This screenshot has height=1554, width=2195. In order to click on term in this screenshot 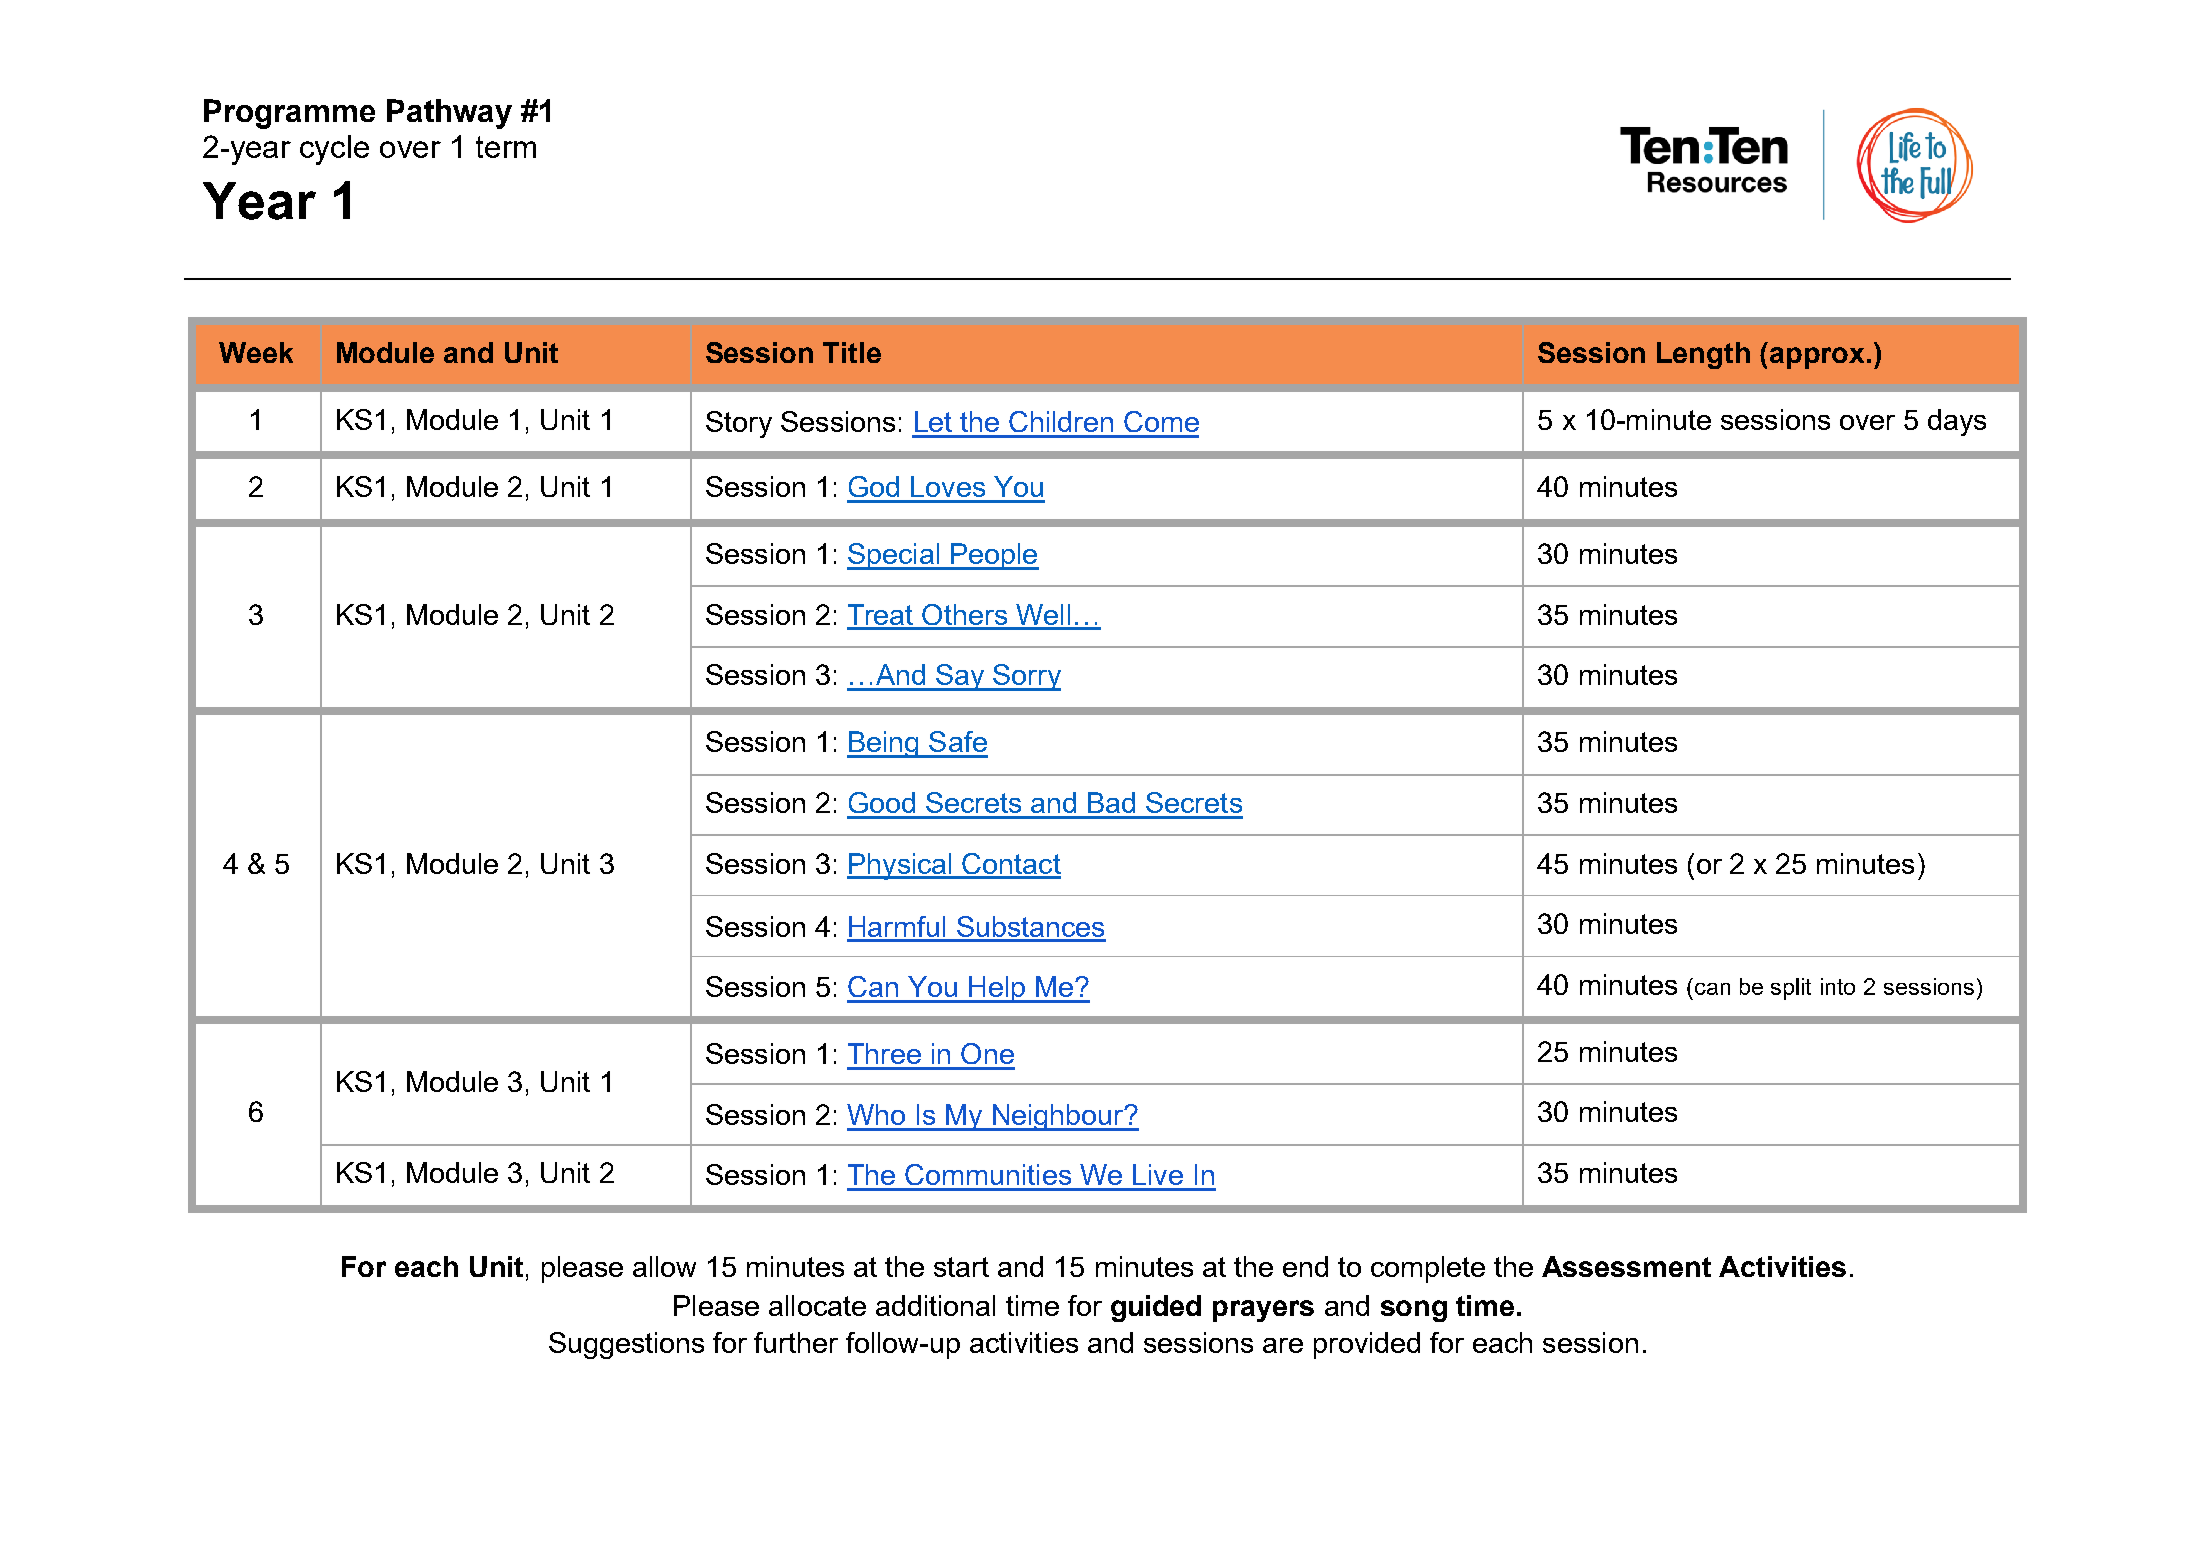, I will do `click(506, 147)`.
